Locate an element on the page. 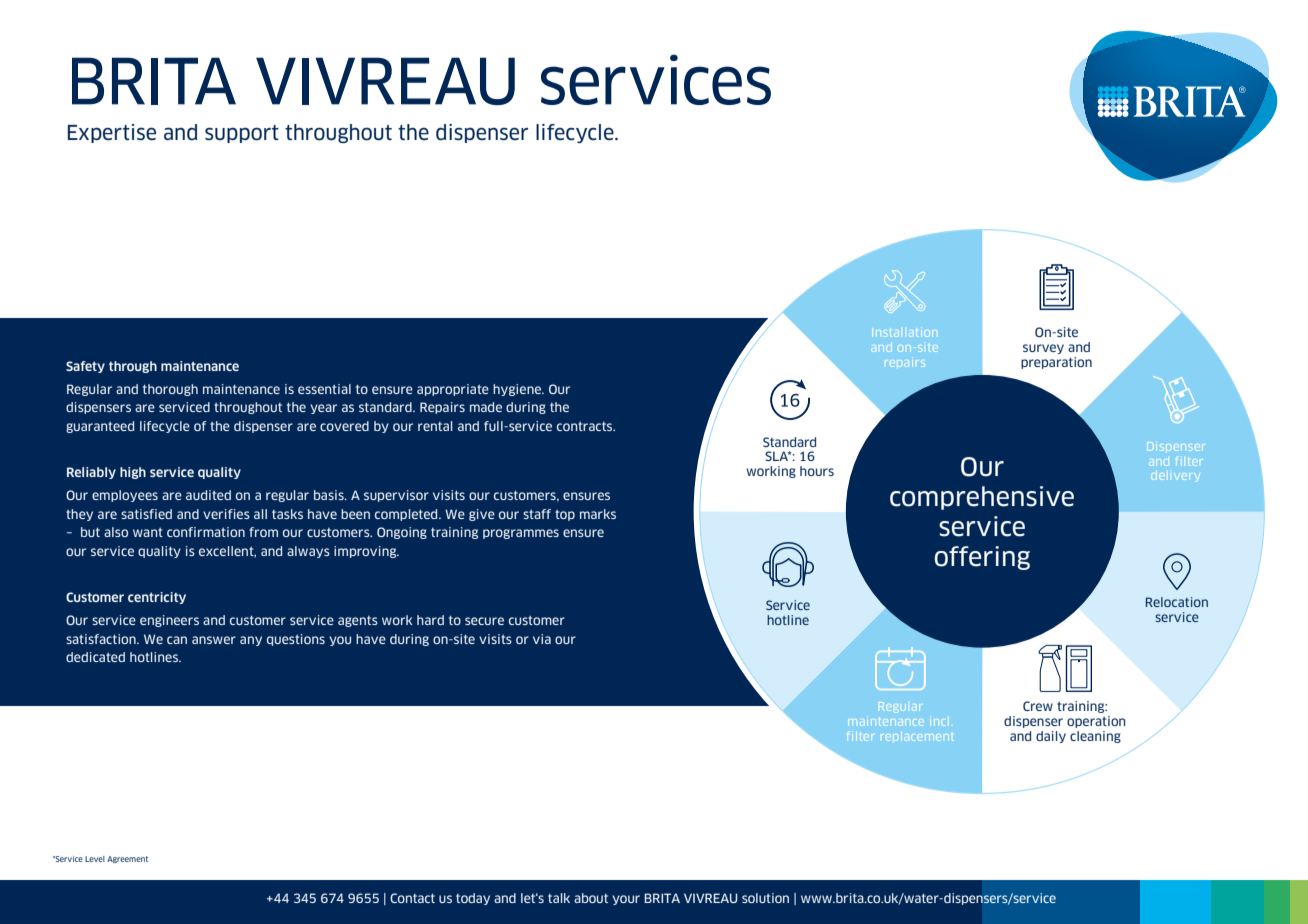  your is located at coordinates (626, 900).
